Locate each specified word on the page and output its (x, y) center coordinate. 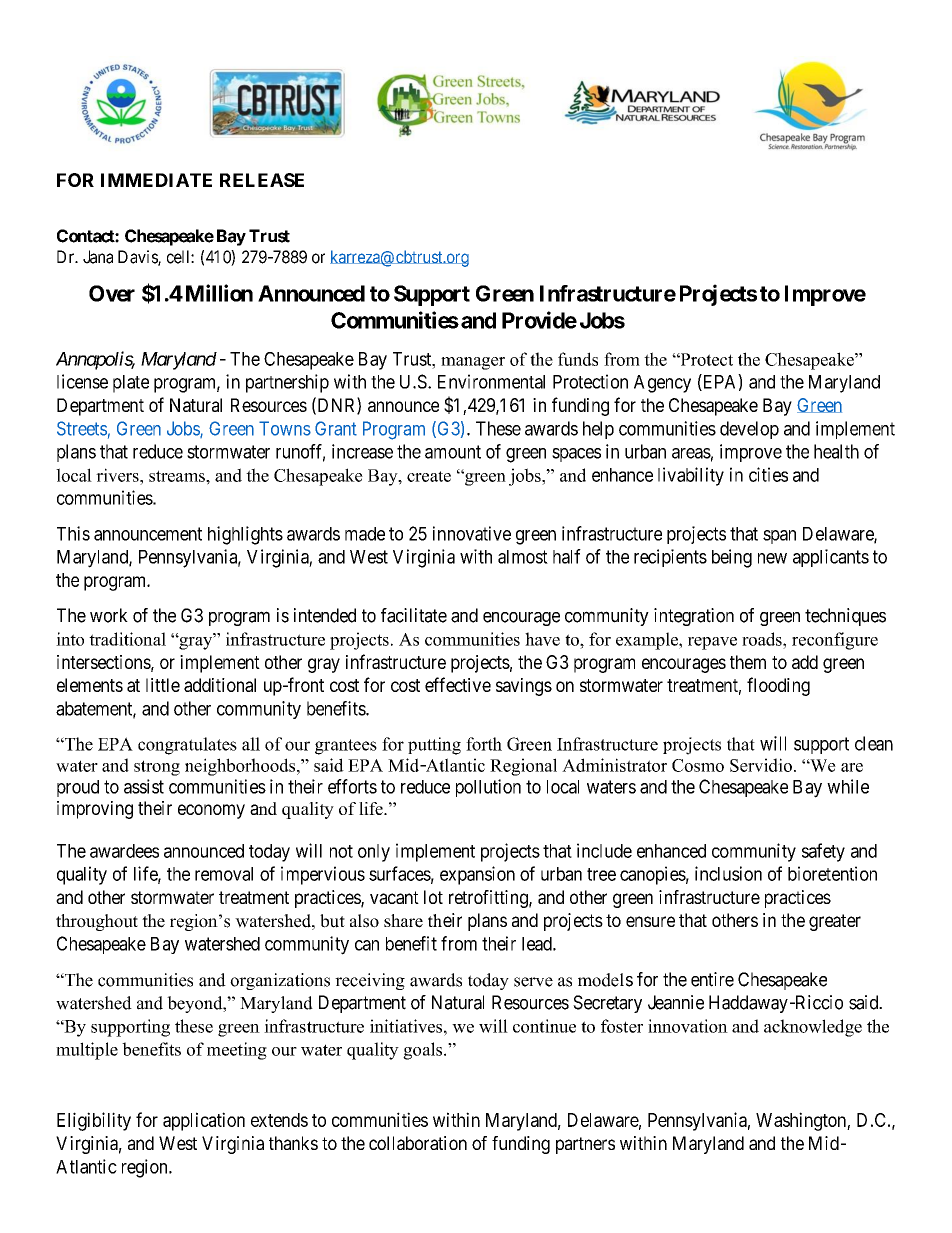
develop (749, 430)
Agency (662, 384)
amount (453, 452)
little (163, 685)
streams (178, 476)
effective (458, 684)
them (748, 662)
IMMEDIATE (156, 180)
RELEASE (262, 180)
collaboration (418, 1143)
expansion (477, 875)
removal (224, 874)
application (204, 1121)
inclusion (728, 873)
